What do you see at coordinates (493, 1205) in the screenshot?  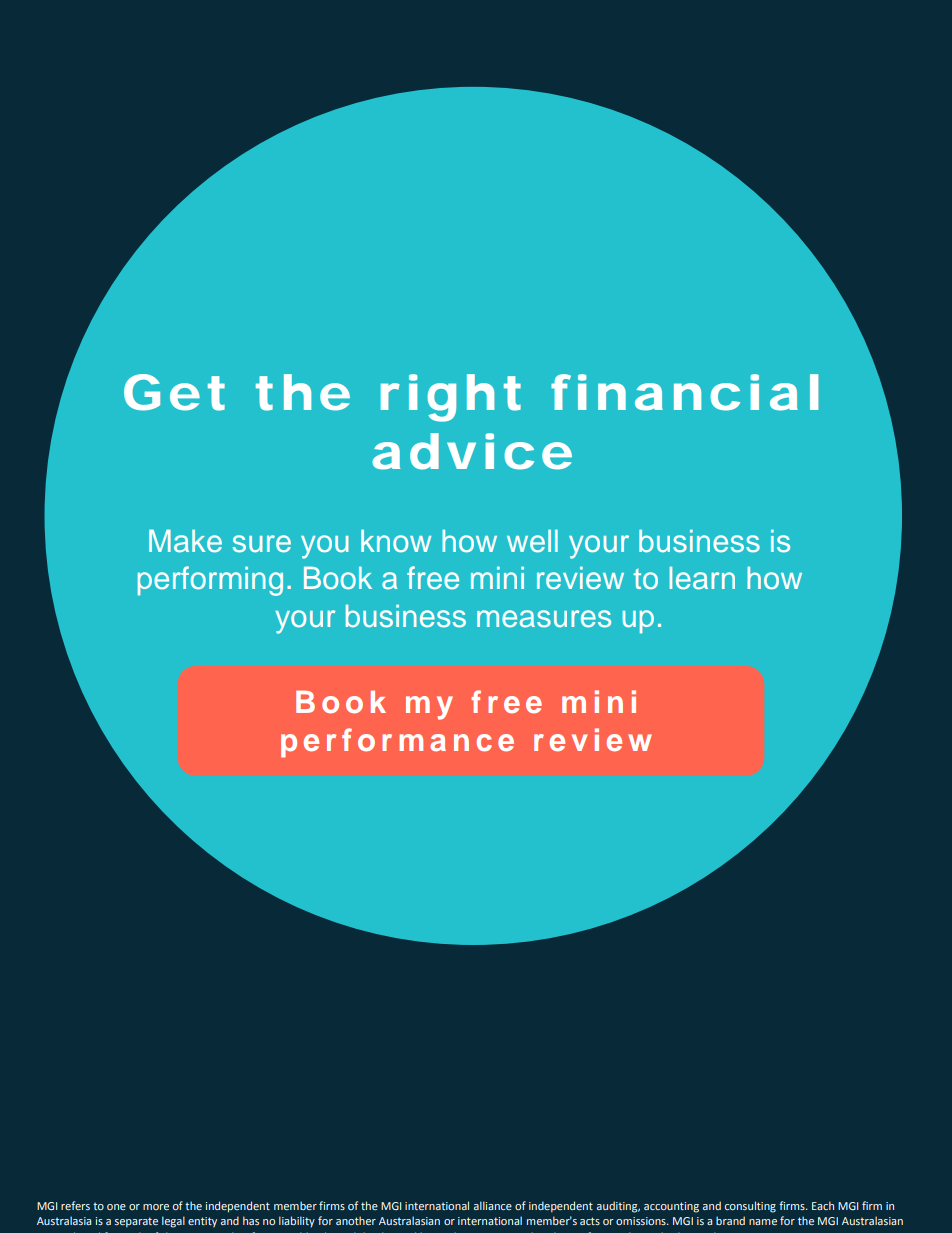 I see `alliance` at bounding box center [493, 1205].
